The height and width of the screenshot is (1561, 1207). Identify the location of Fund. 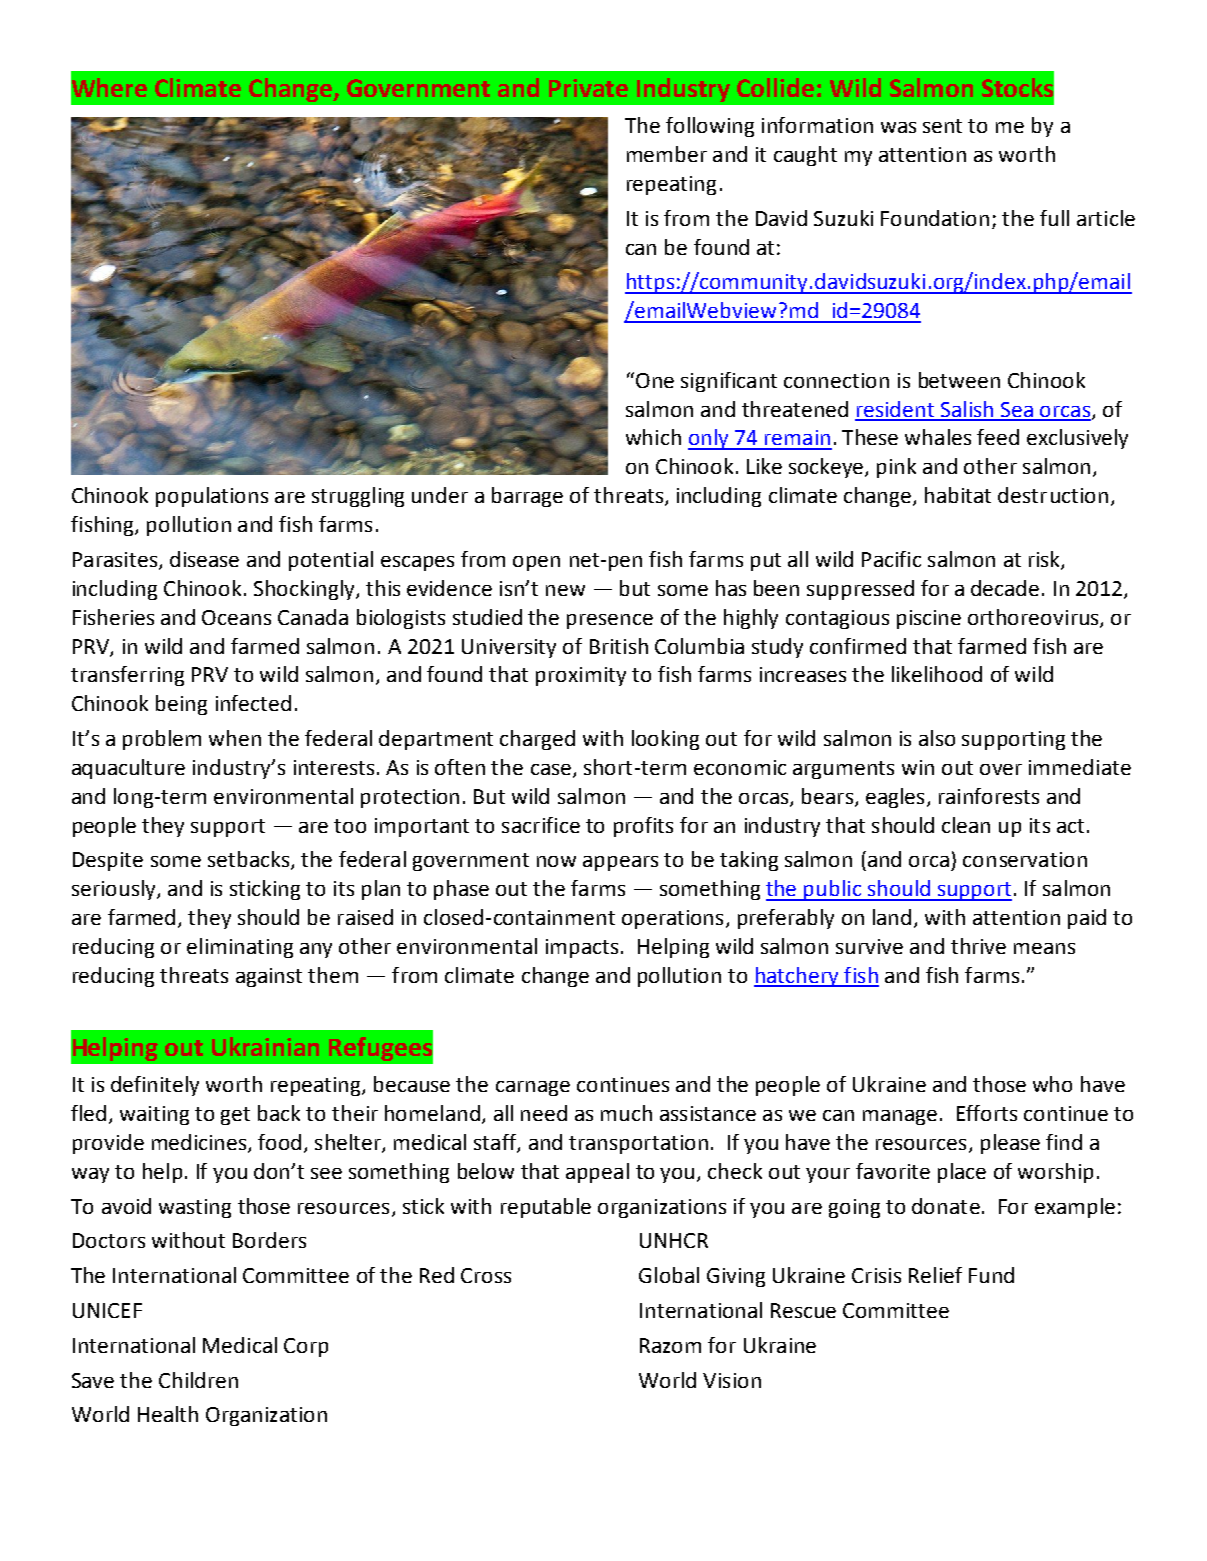
(991, 1275).
